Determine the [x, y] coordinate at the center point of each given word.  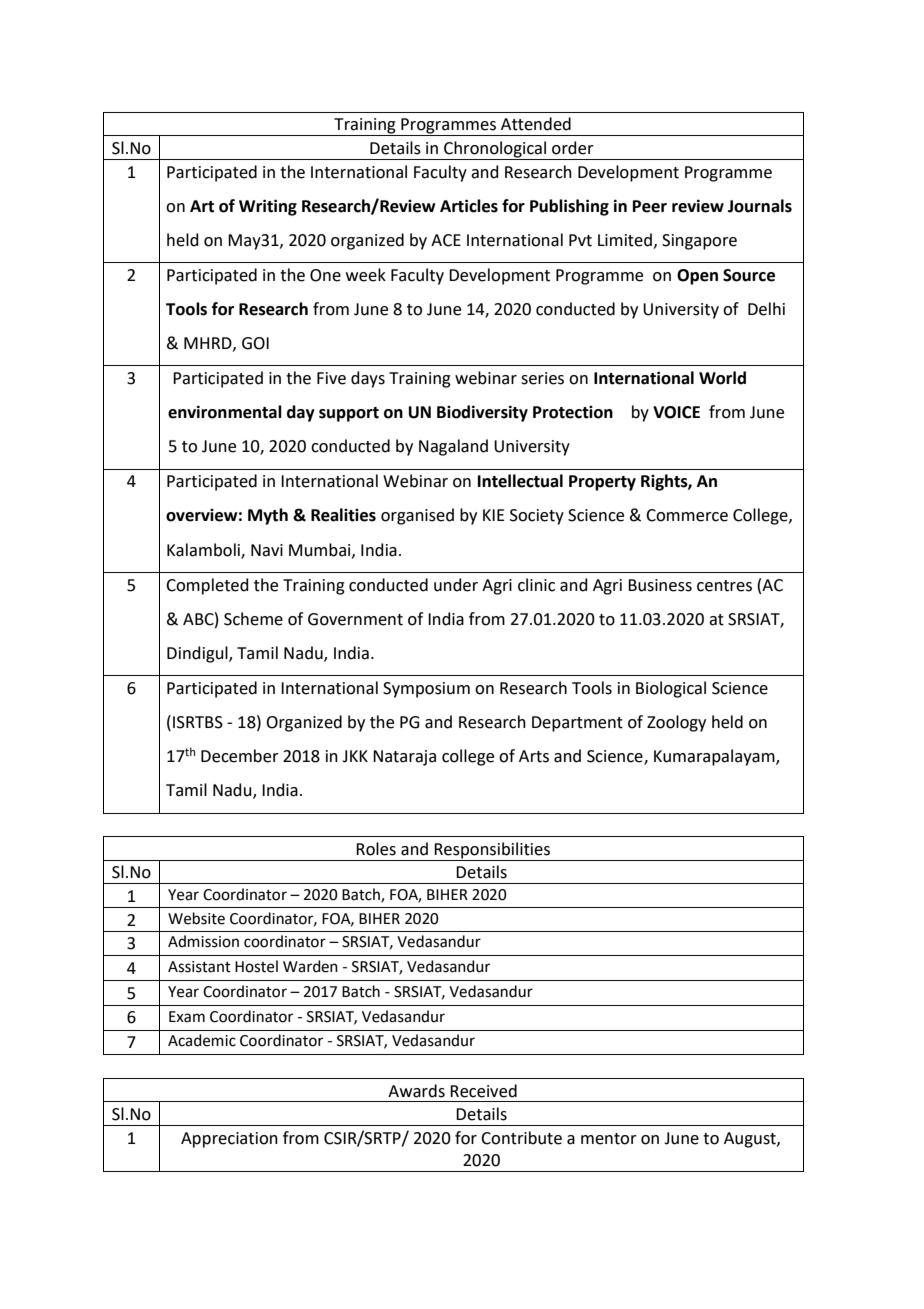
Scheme [253, 619]
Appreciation [229, 1140]
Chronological [495, 150]
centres [724, 586]
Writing [268, 207]
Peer [650, 206]
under [456, 585]
